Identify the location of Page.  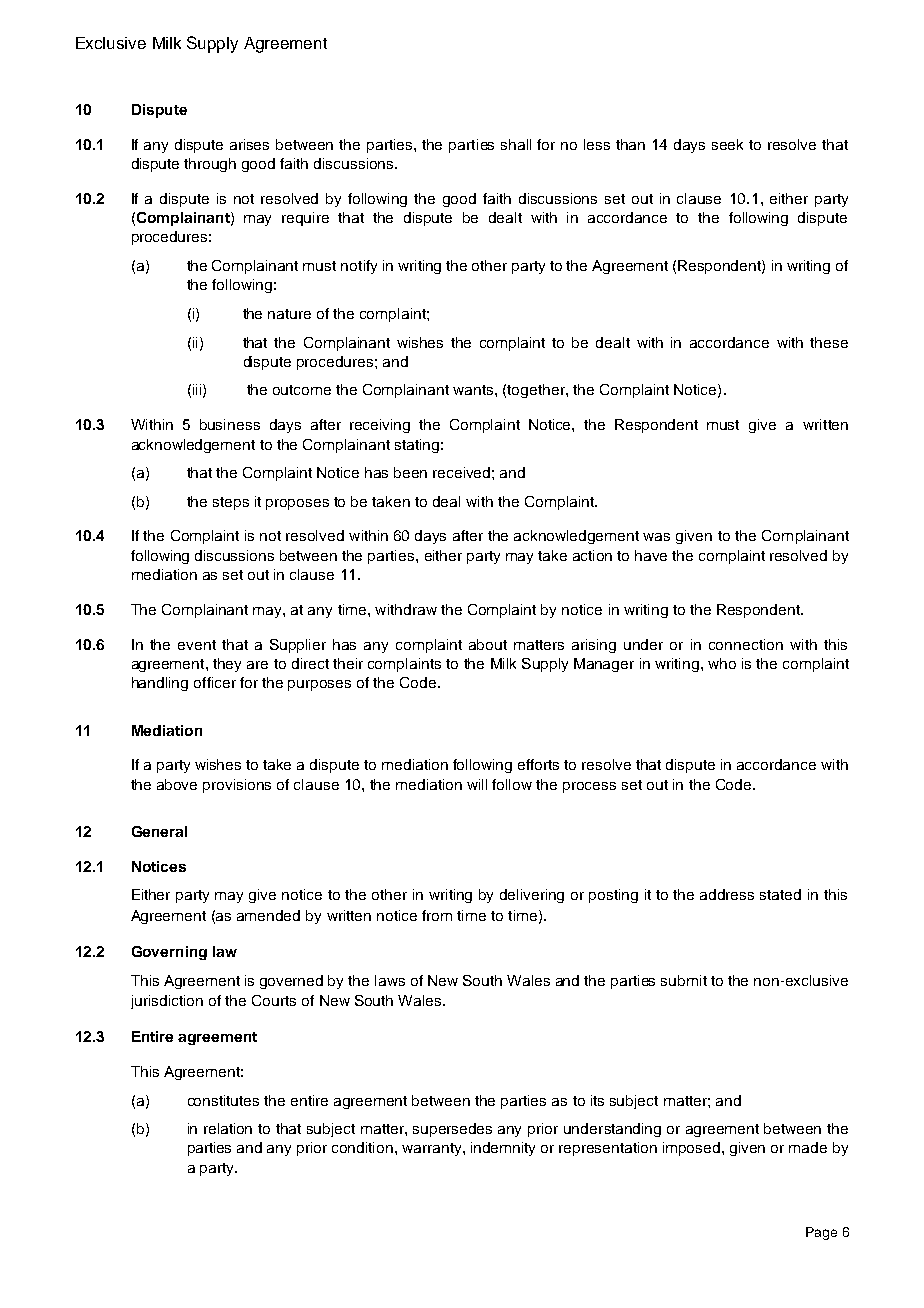
(821, 1233).
